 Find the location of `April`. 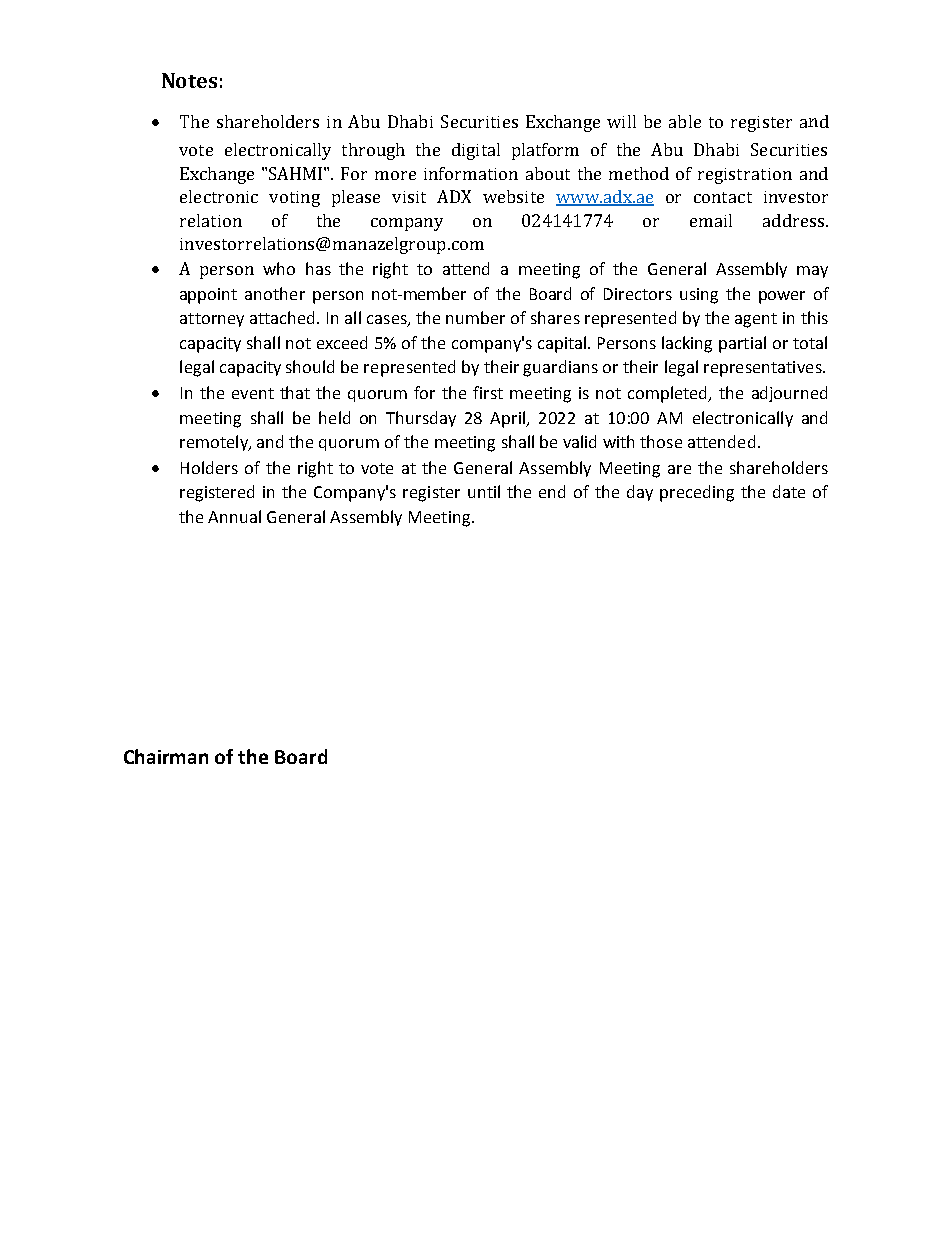

April is located at coordinates (508, 419).
